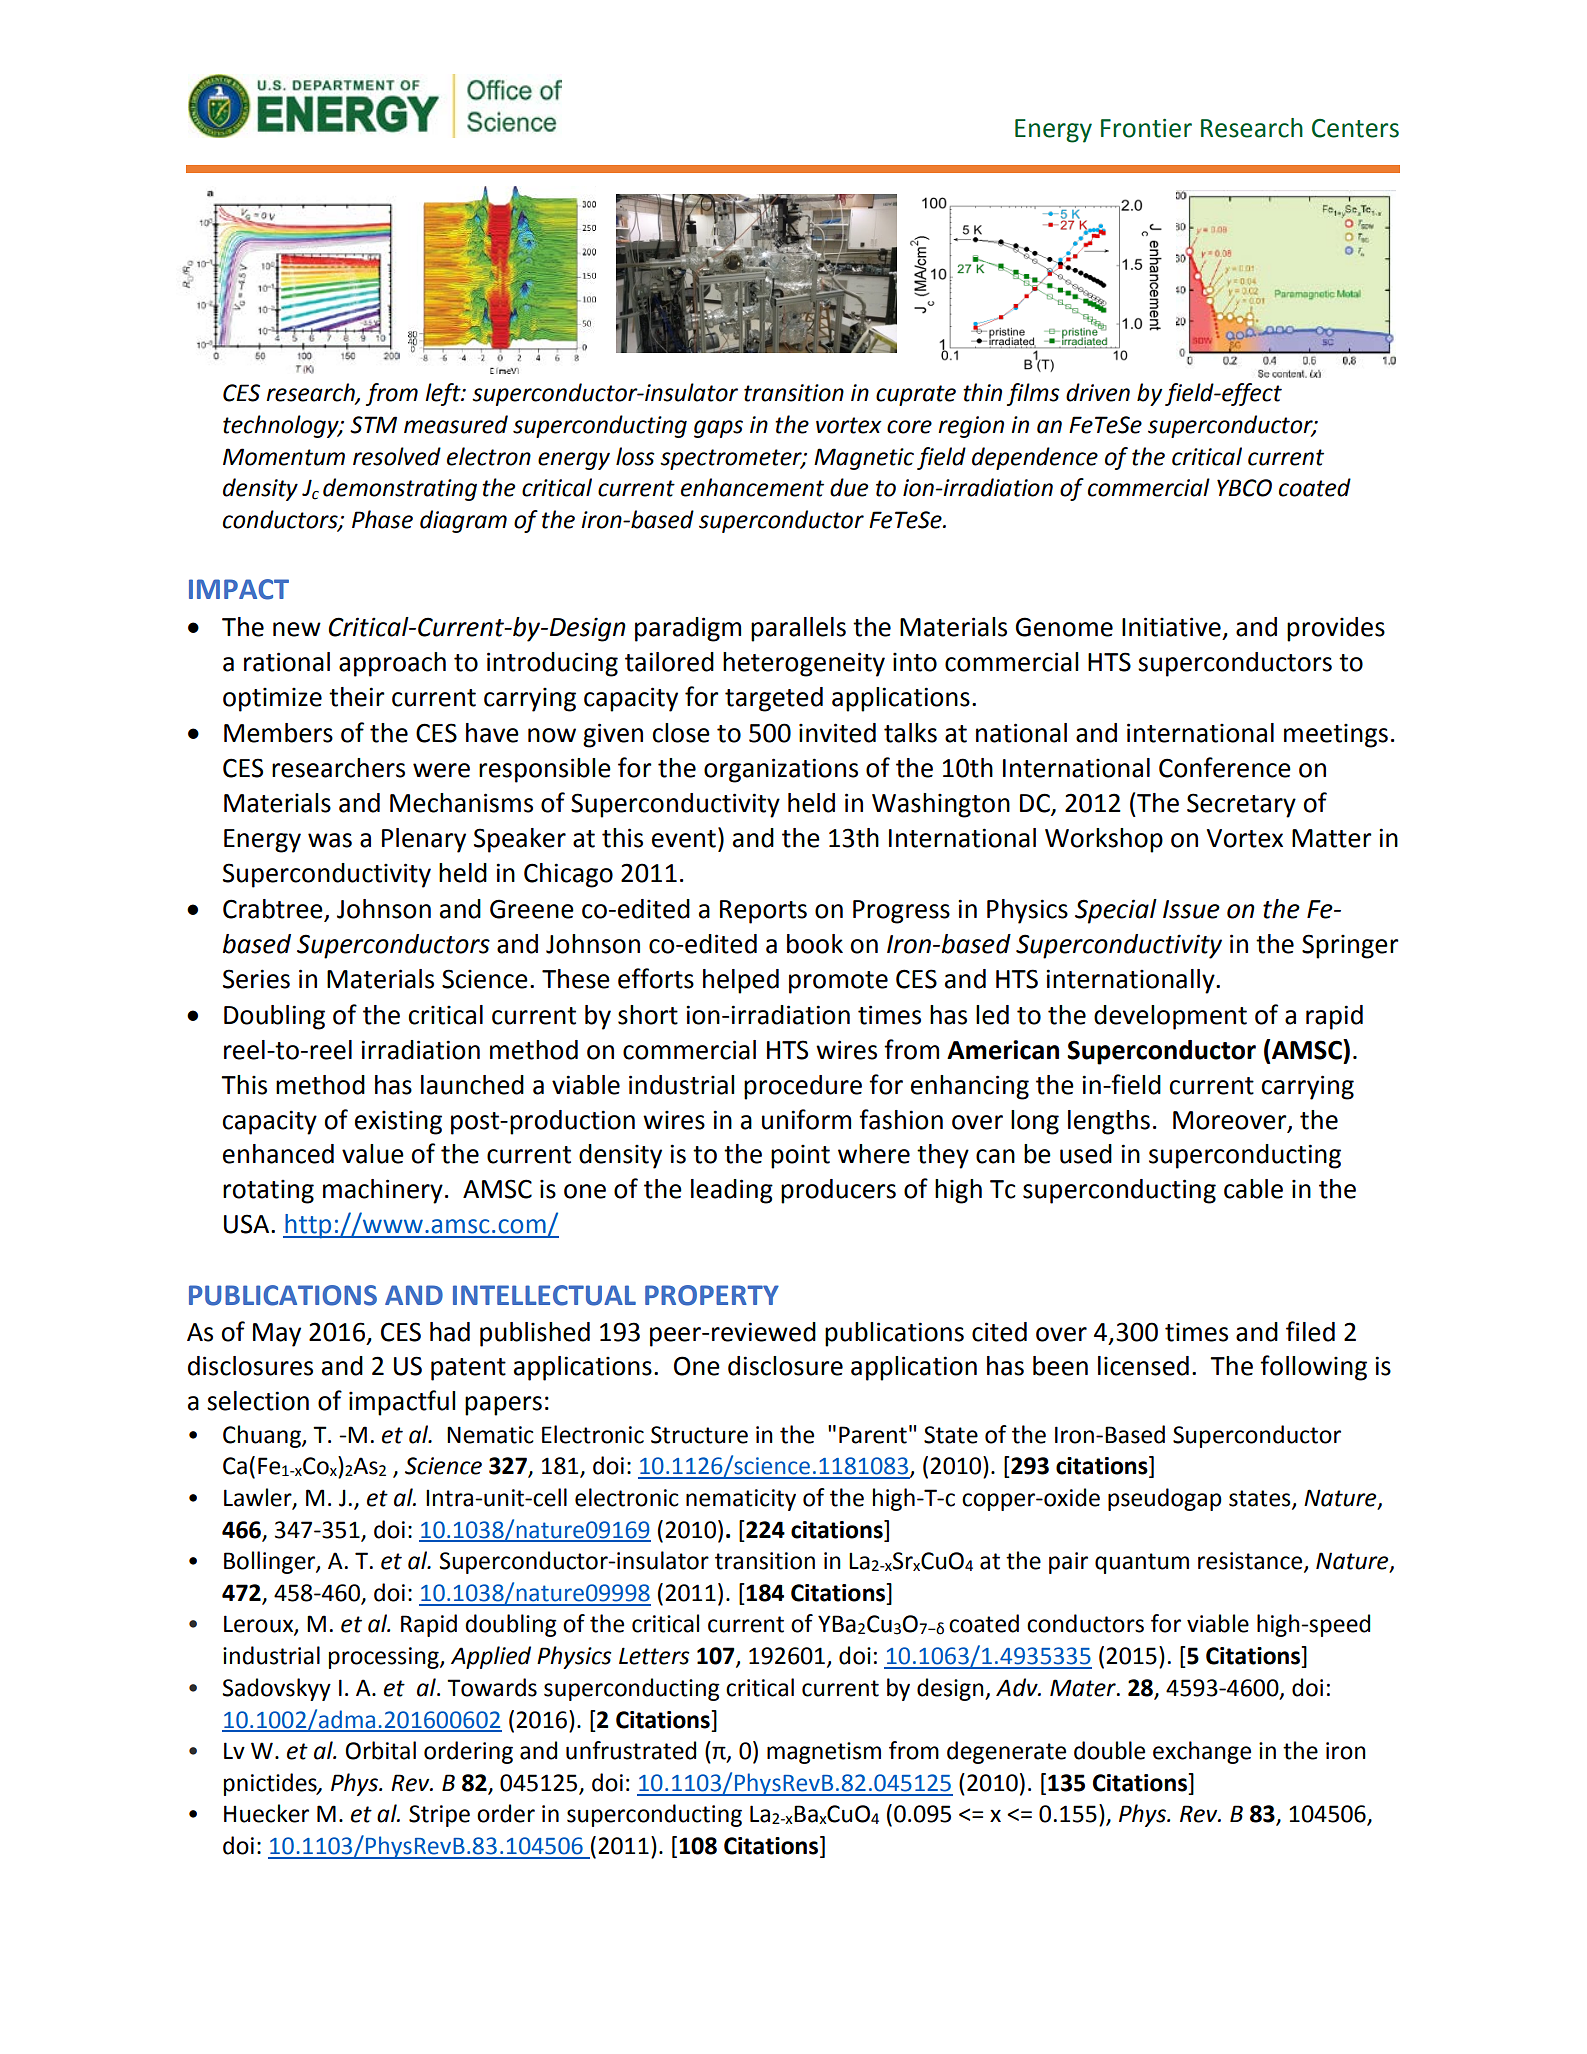 The width and height of the screenshot is (1587, 2054). I want to click on thin, so click(982, 392).
